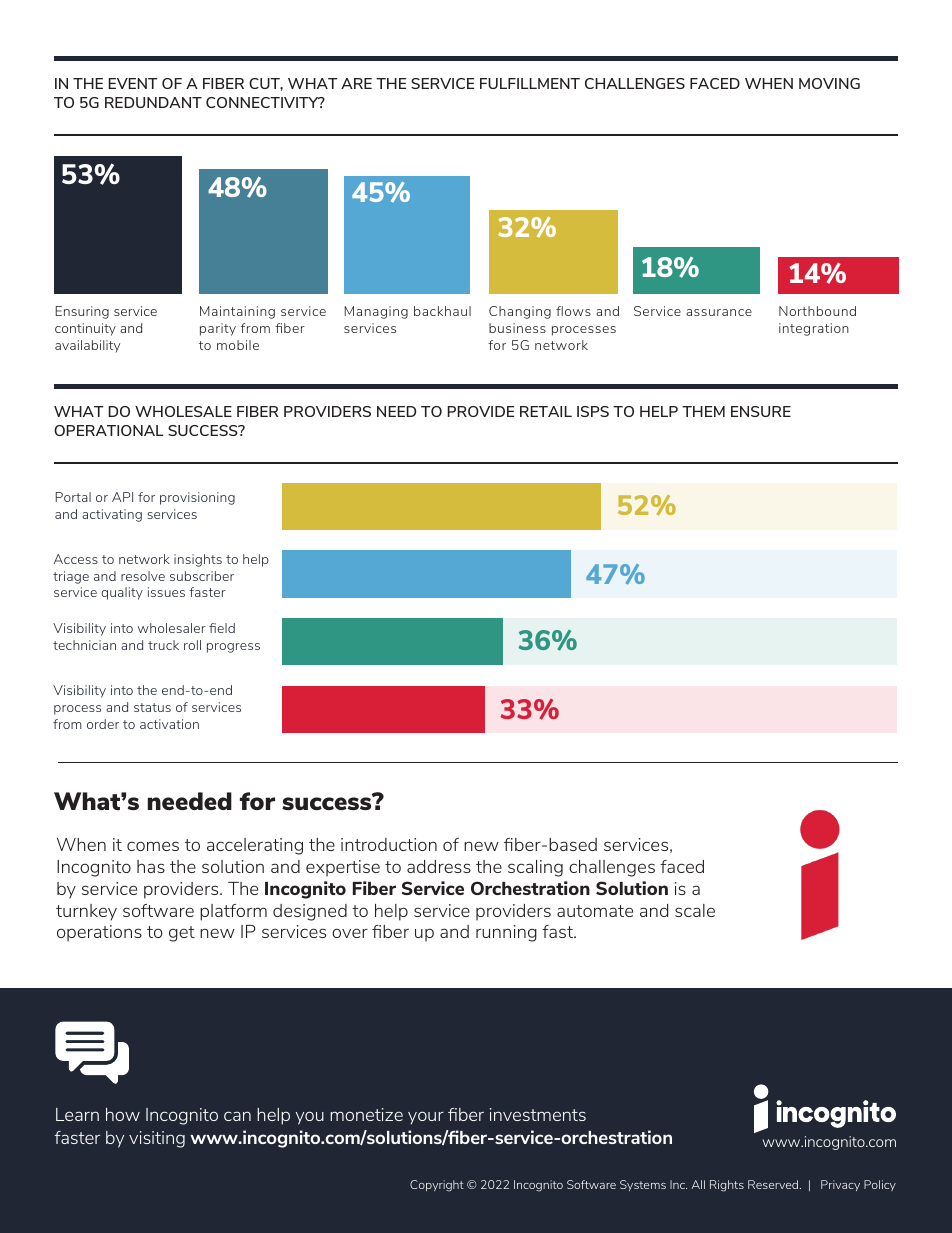 Image resolution: width=952 pixels, height=1233 pixels. What do you see at coordinates (157, 1139) in the screenshot?
I see `visiting` at bounding box center [157, 1139].
